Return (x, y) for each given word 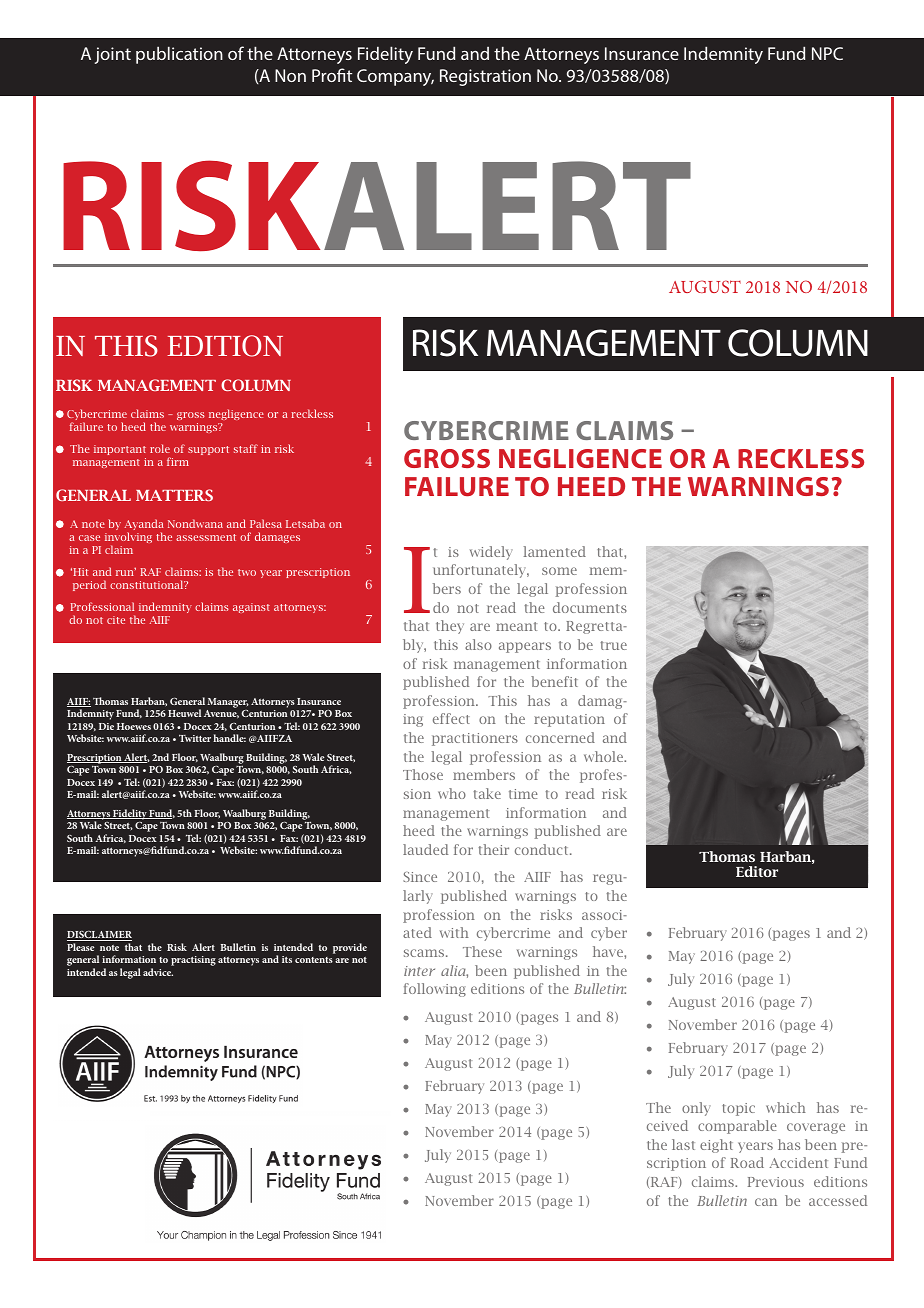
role (160, 448)
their (493, 849)
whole (604, 756)
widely (491, 553)
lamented (555, 551)
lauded (425, 849)
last (683, 1144)
